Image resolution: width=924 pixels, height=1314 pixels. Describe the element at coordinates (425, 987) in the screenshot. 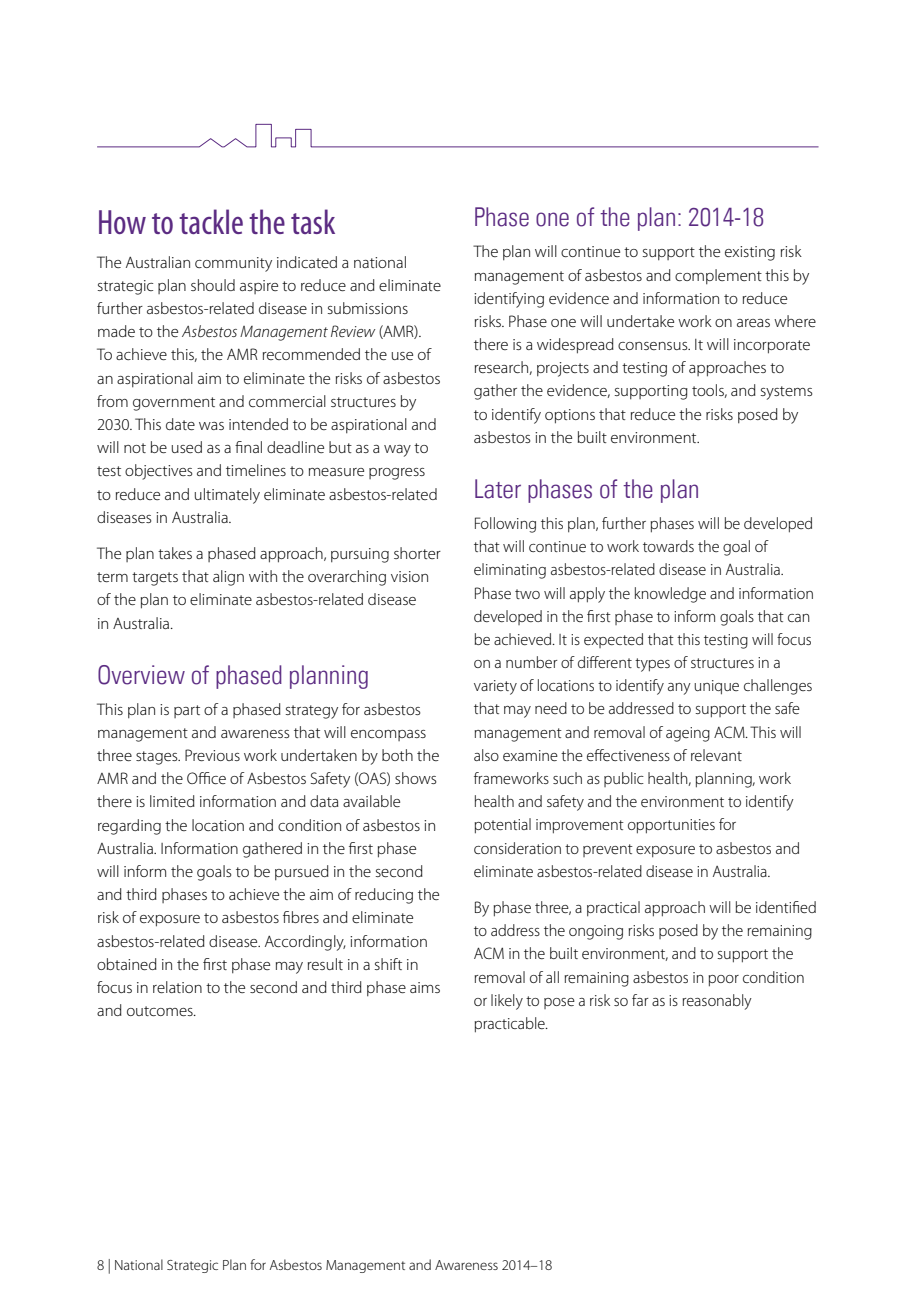

I see `aims` at that location.
